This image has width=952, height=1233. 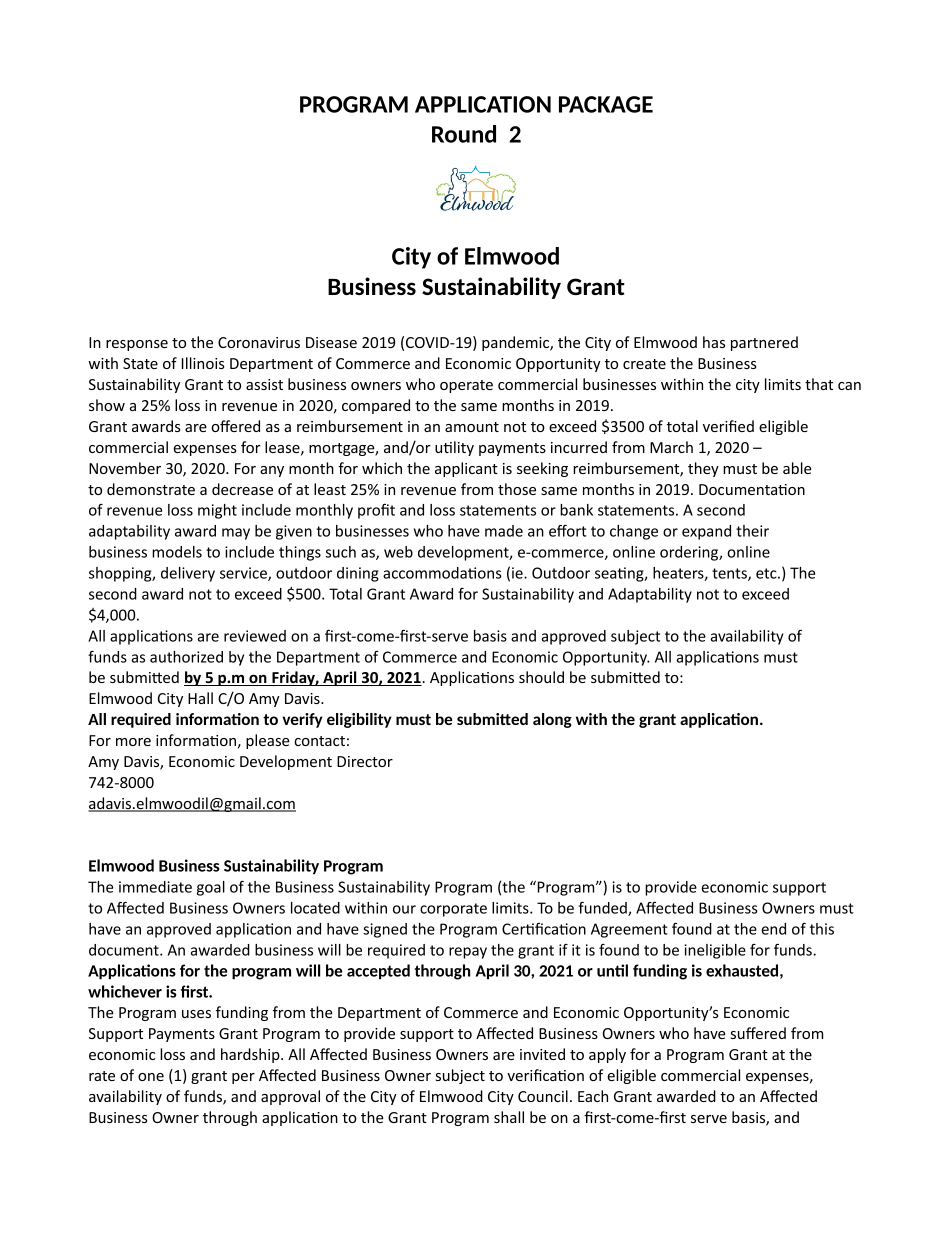 What do you see at coordinates (714, 342) in the image?
I see `has` at bounding box center [714, 342].
